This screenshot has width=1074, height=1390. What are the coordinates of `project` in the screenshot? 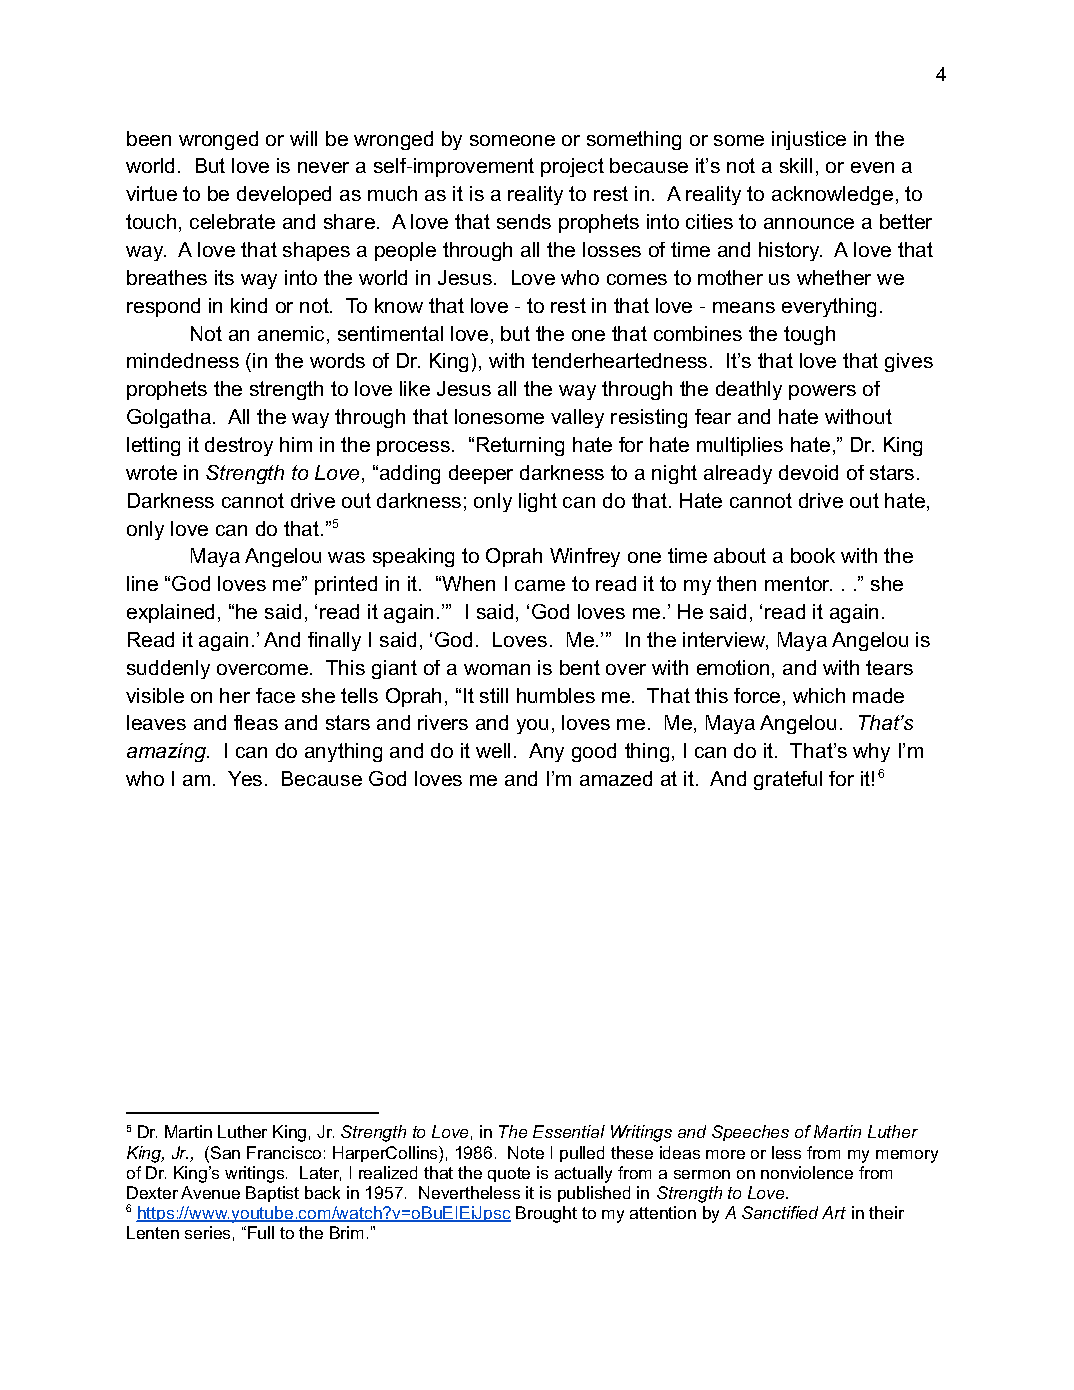 It's located at (572, 167).
